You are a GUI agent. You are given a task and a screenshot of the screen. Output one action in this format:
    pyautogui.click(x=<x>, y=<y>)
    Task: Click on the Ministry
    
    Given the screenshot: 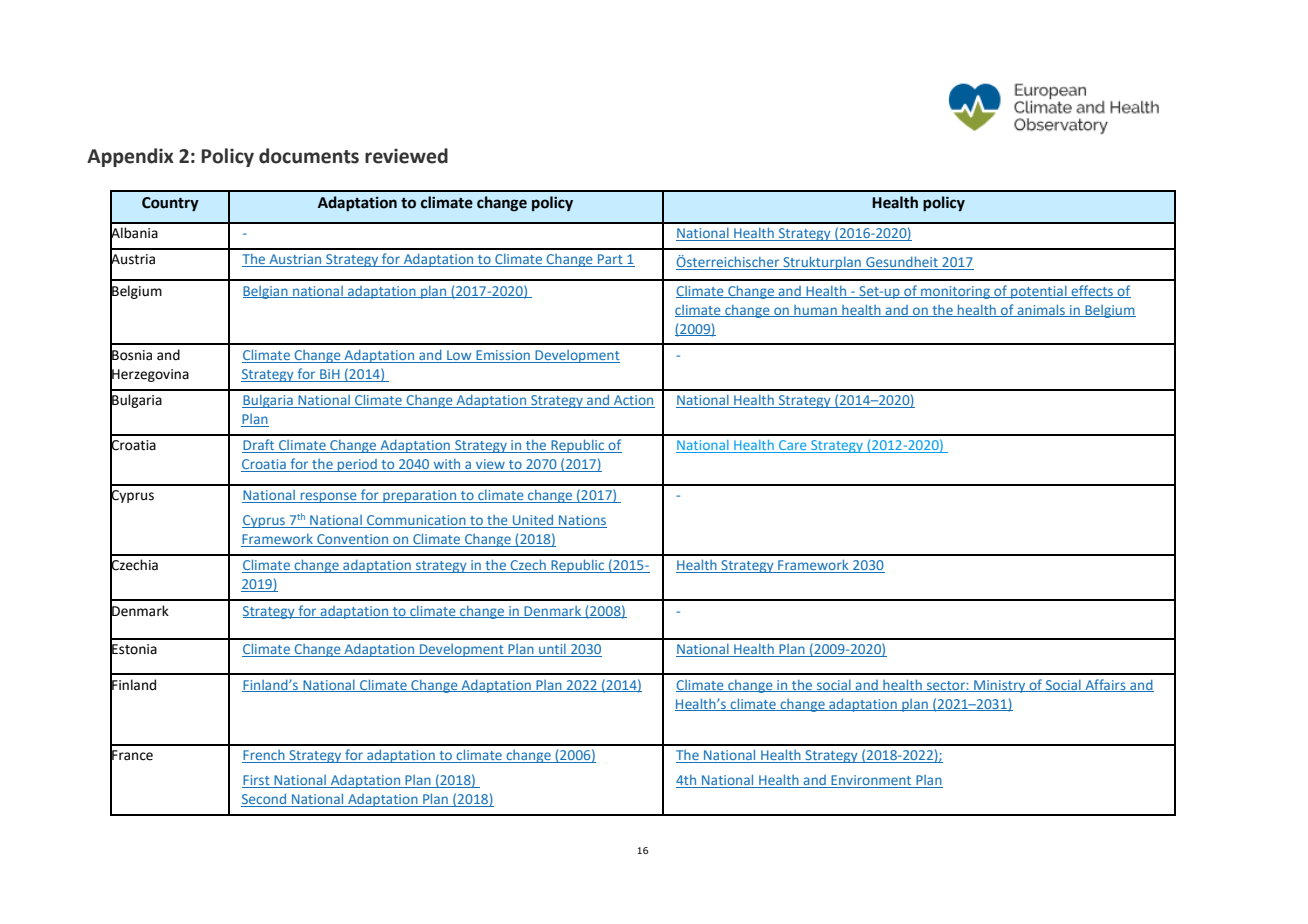 What is the action you would take?
    pyautogui.click(x=1000, y=686)
